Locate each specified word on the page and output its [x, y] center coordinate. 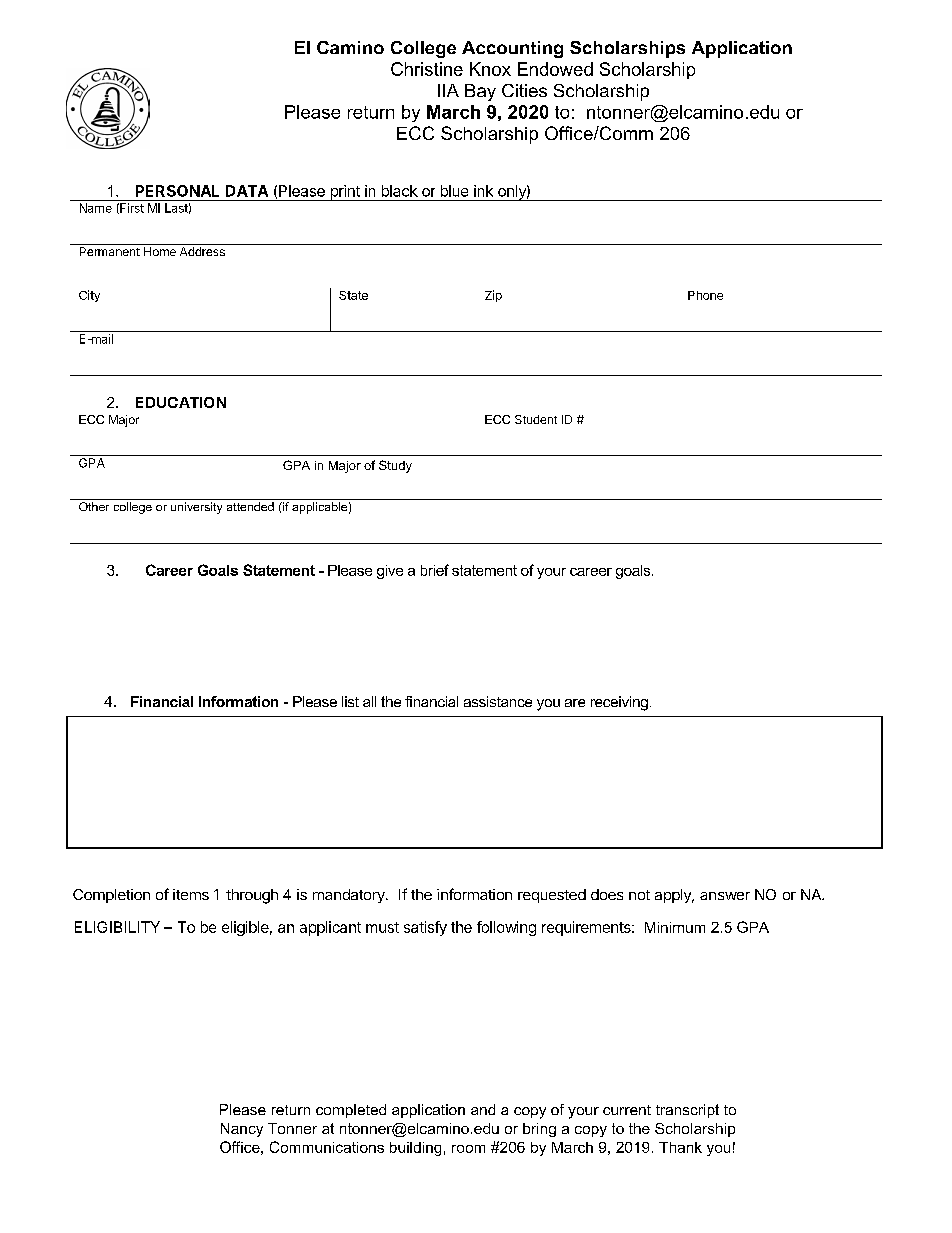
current [627, 1110]
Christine [427, 69]
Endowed [555, 69]
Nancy [242, 1130]
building [415, 1149]
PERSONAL [177, 191]
